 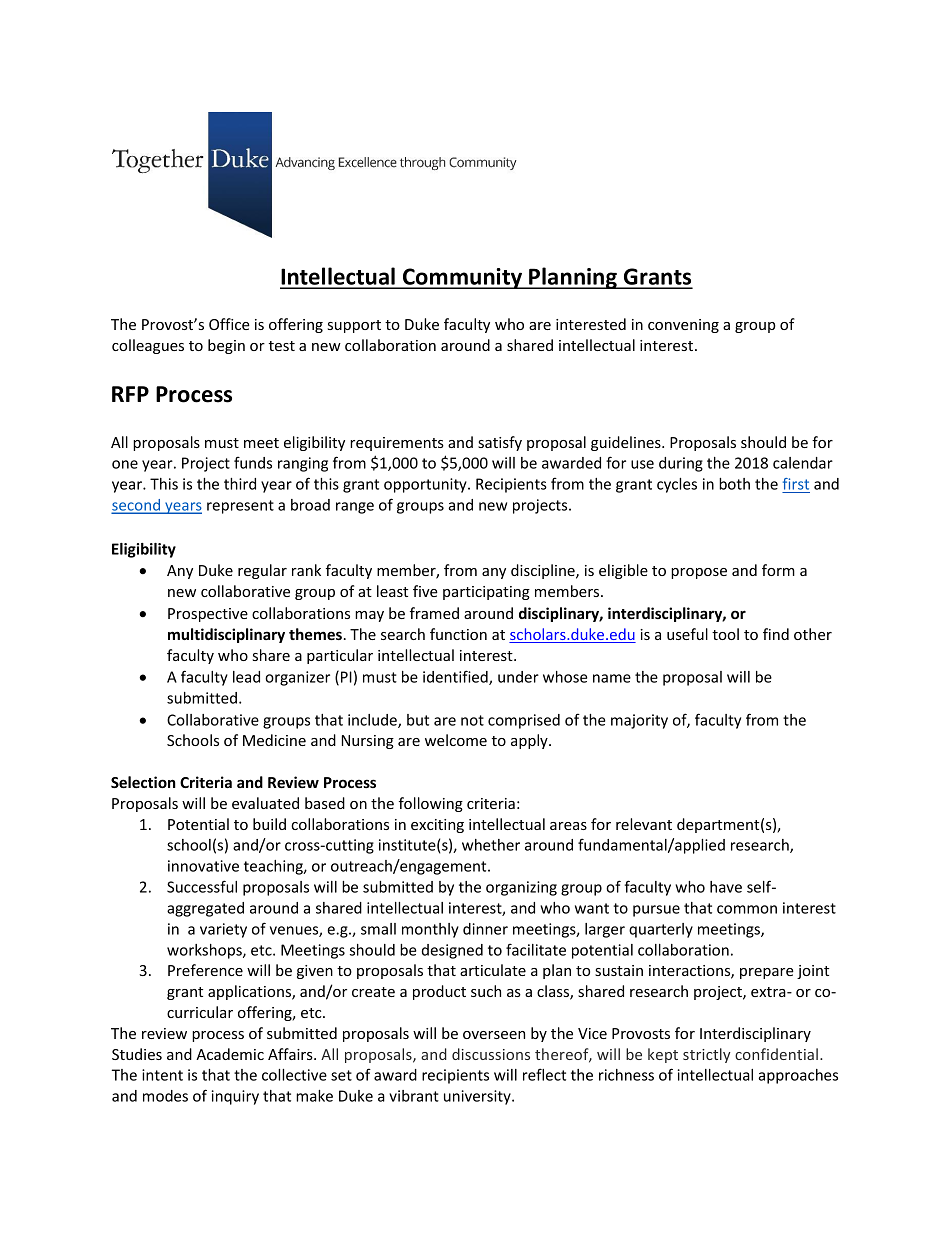 What do you see at coordinates (707, 1055) in the document?
I see `strictly` at bounding box center [707, 1055].
